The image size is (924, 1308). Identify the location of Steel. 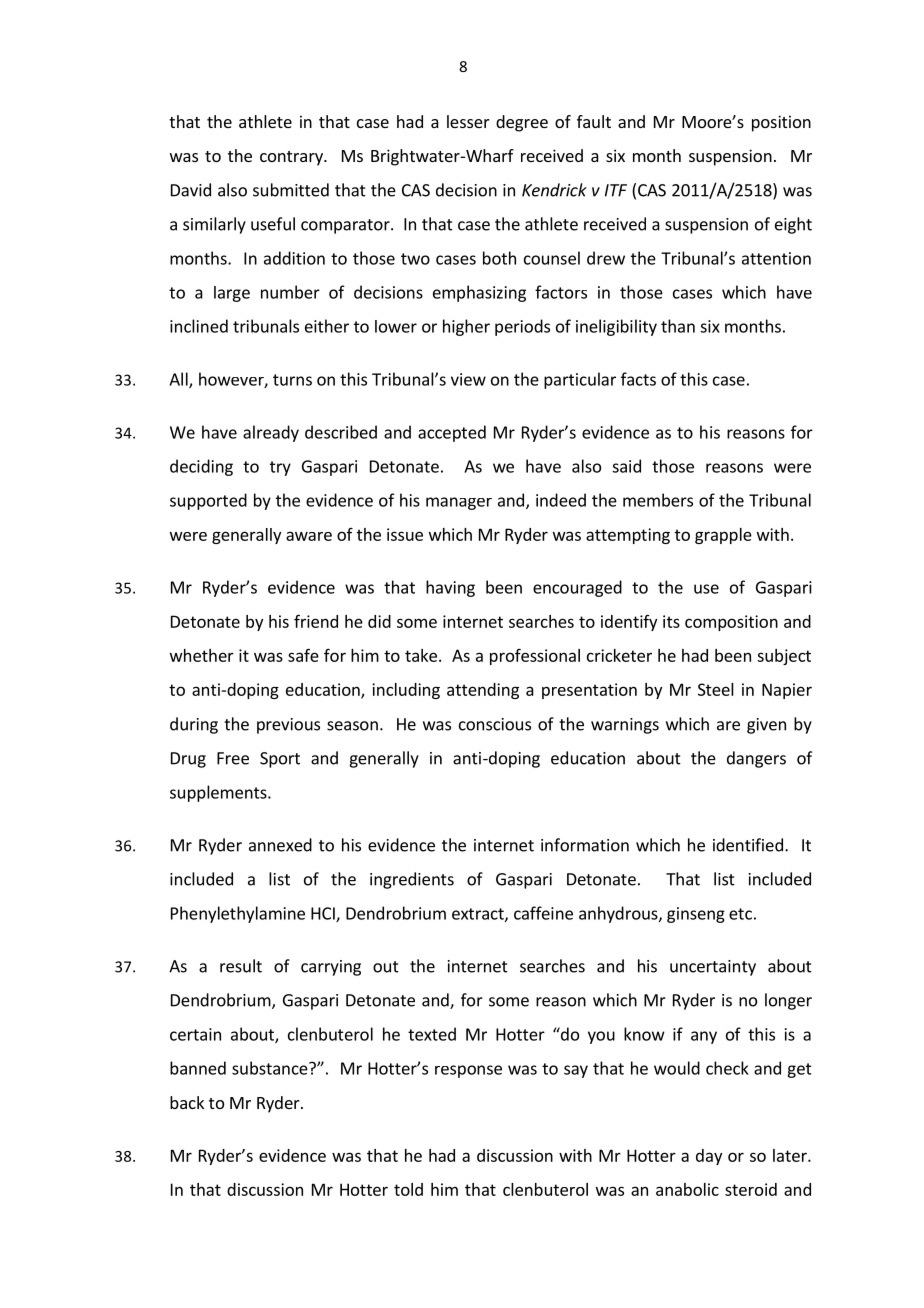
(716, 689).
